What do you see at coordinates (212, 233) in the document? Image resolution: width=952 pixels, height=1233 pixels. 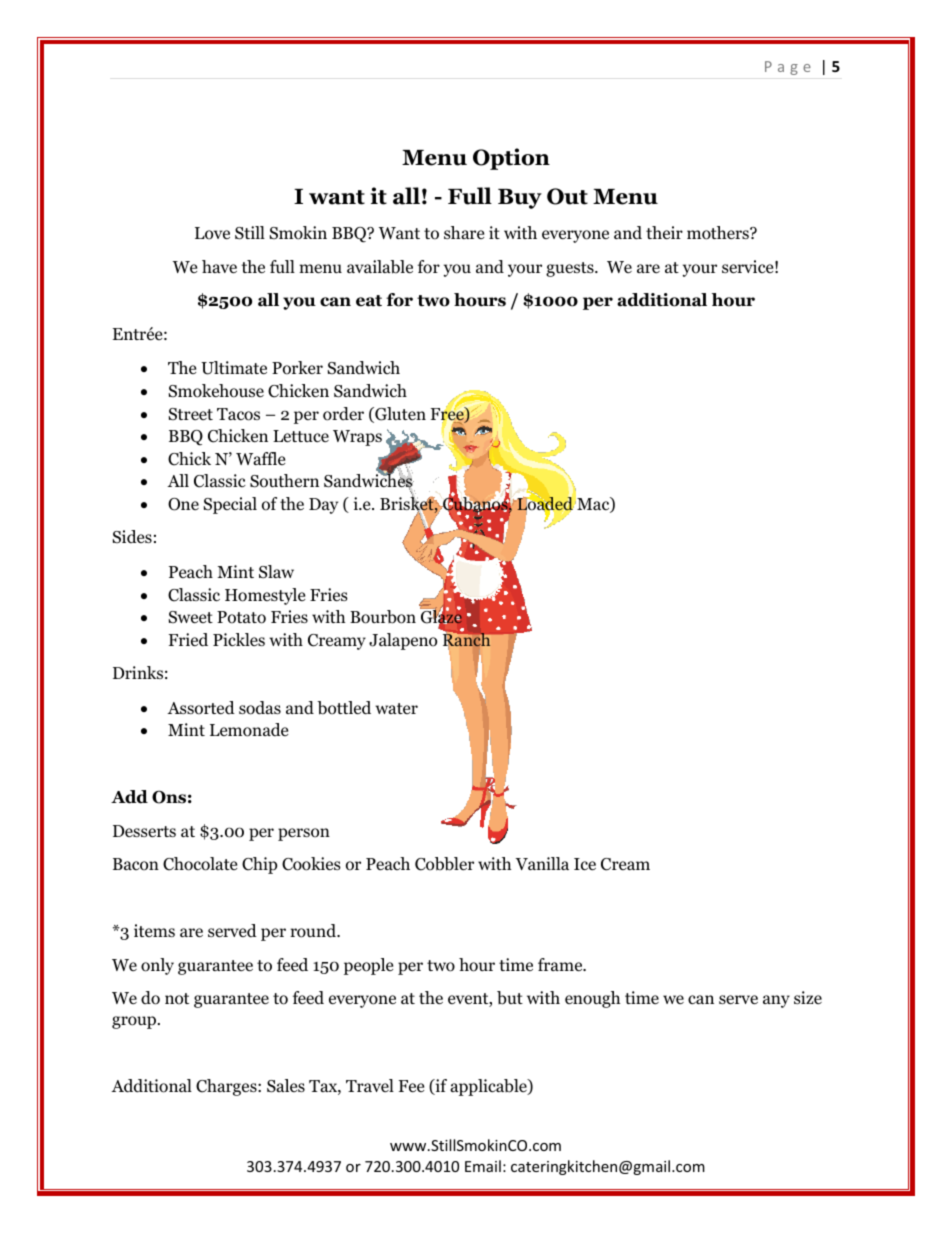 I see `Love` at bounding box center [212, 233].
